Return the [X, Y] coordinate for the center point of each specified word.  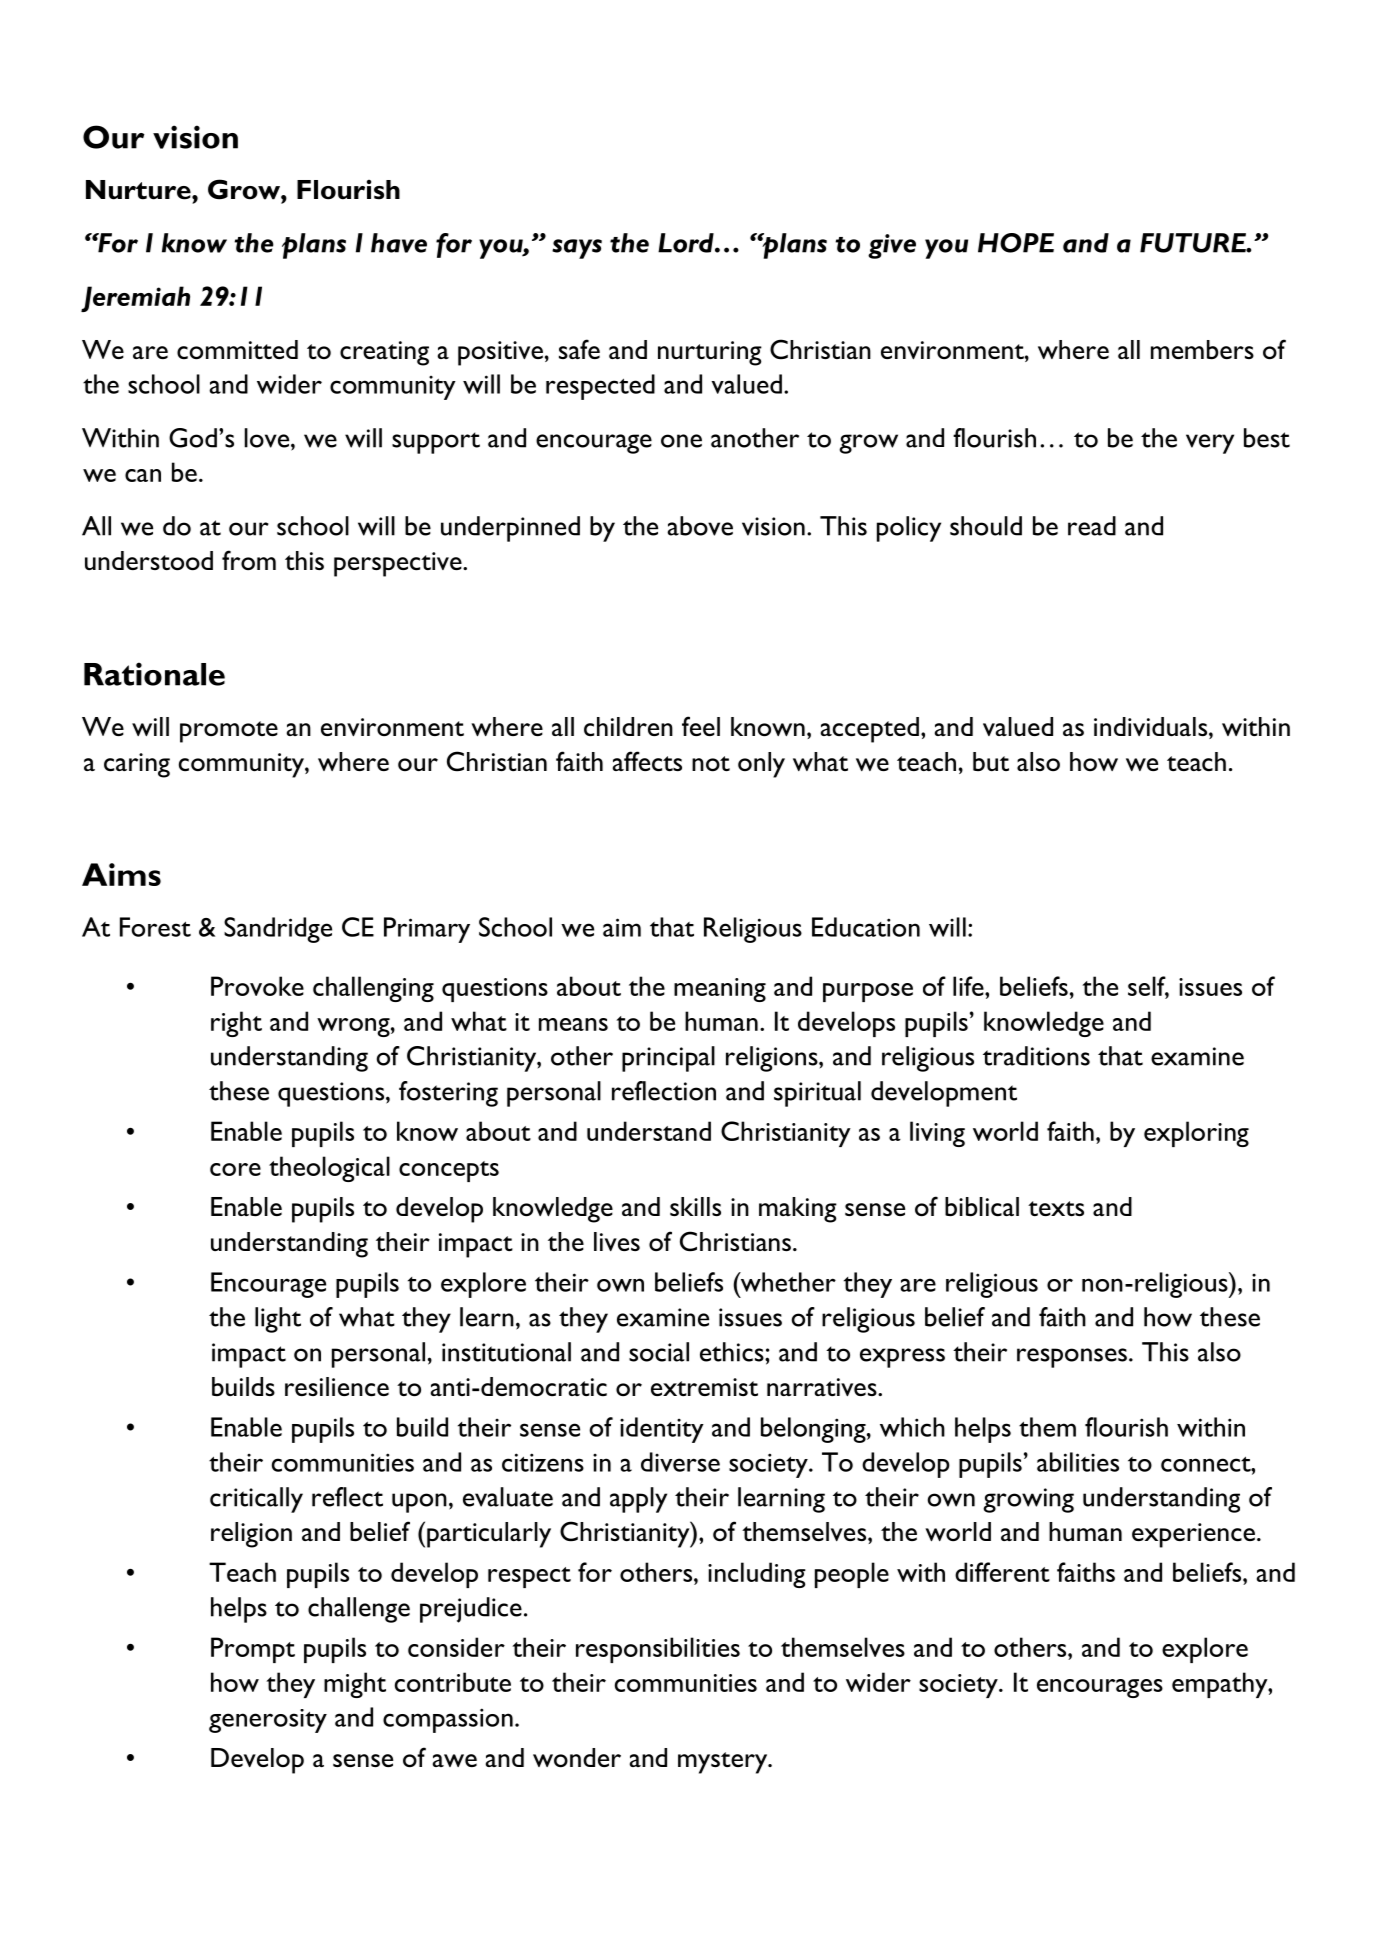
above [700, 526]
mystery [724, 1763]
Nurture [139, 190]
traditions [1036, 1056]
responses [1072, 1358]
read [1092, 526]
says [577, 249]
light [278, 1320]
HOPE [1016, 243]
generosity [268, 1721]
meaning [720, 990]
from [249, 560]
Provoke [257, 986]
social [659, 1352]
